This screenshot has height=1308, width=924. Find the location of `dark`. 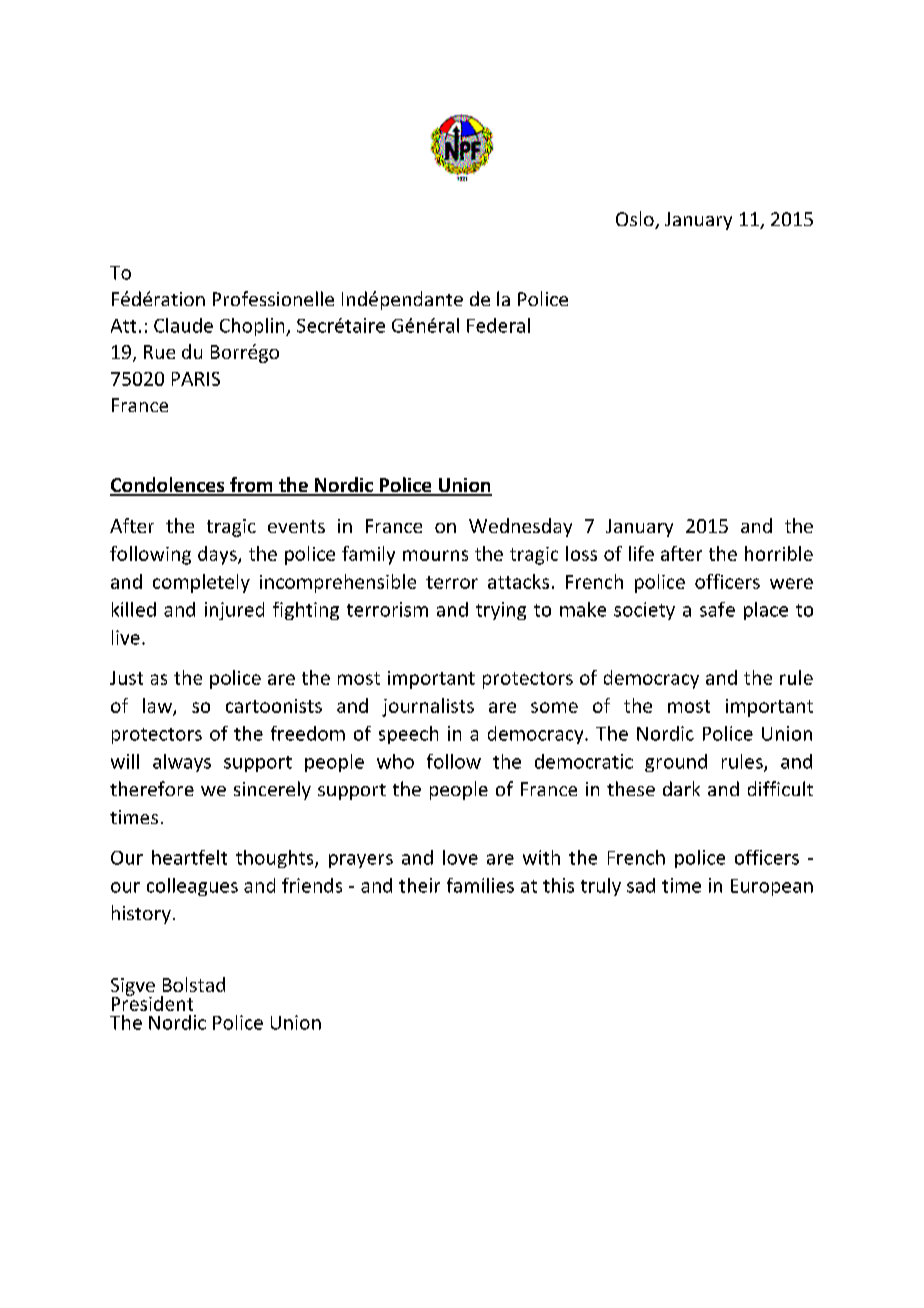

dark is located at coordinates (681, 788).
